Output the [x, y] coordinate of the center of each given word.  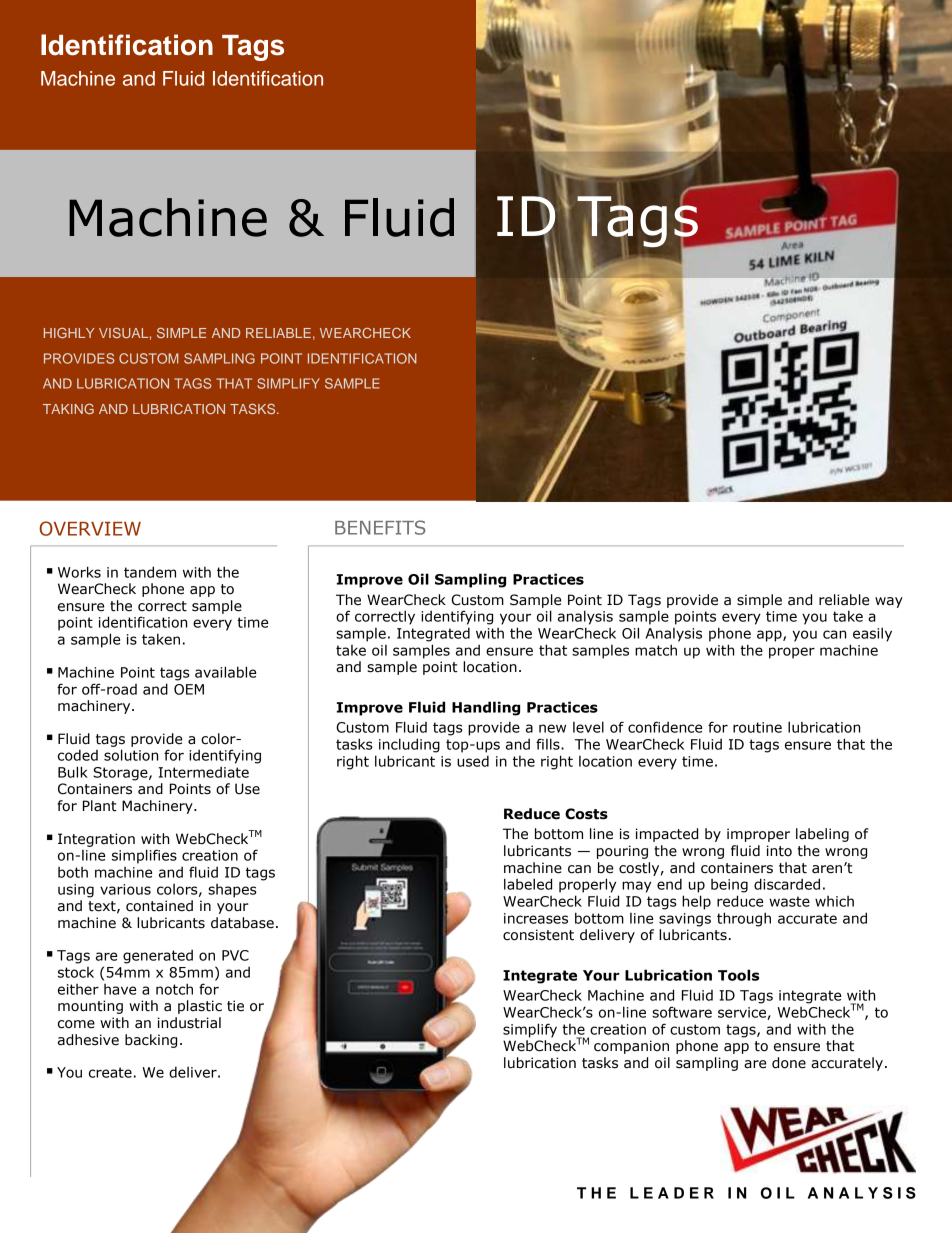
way [889, 602]
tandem [150, 572]
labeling [822, 835]
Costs [586, 814]
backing [151, 1041]
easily [872, 634]
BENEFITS [380, 527]
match [656, 650]
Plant [100, 806]
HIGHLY [69, 332]
